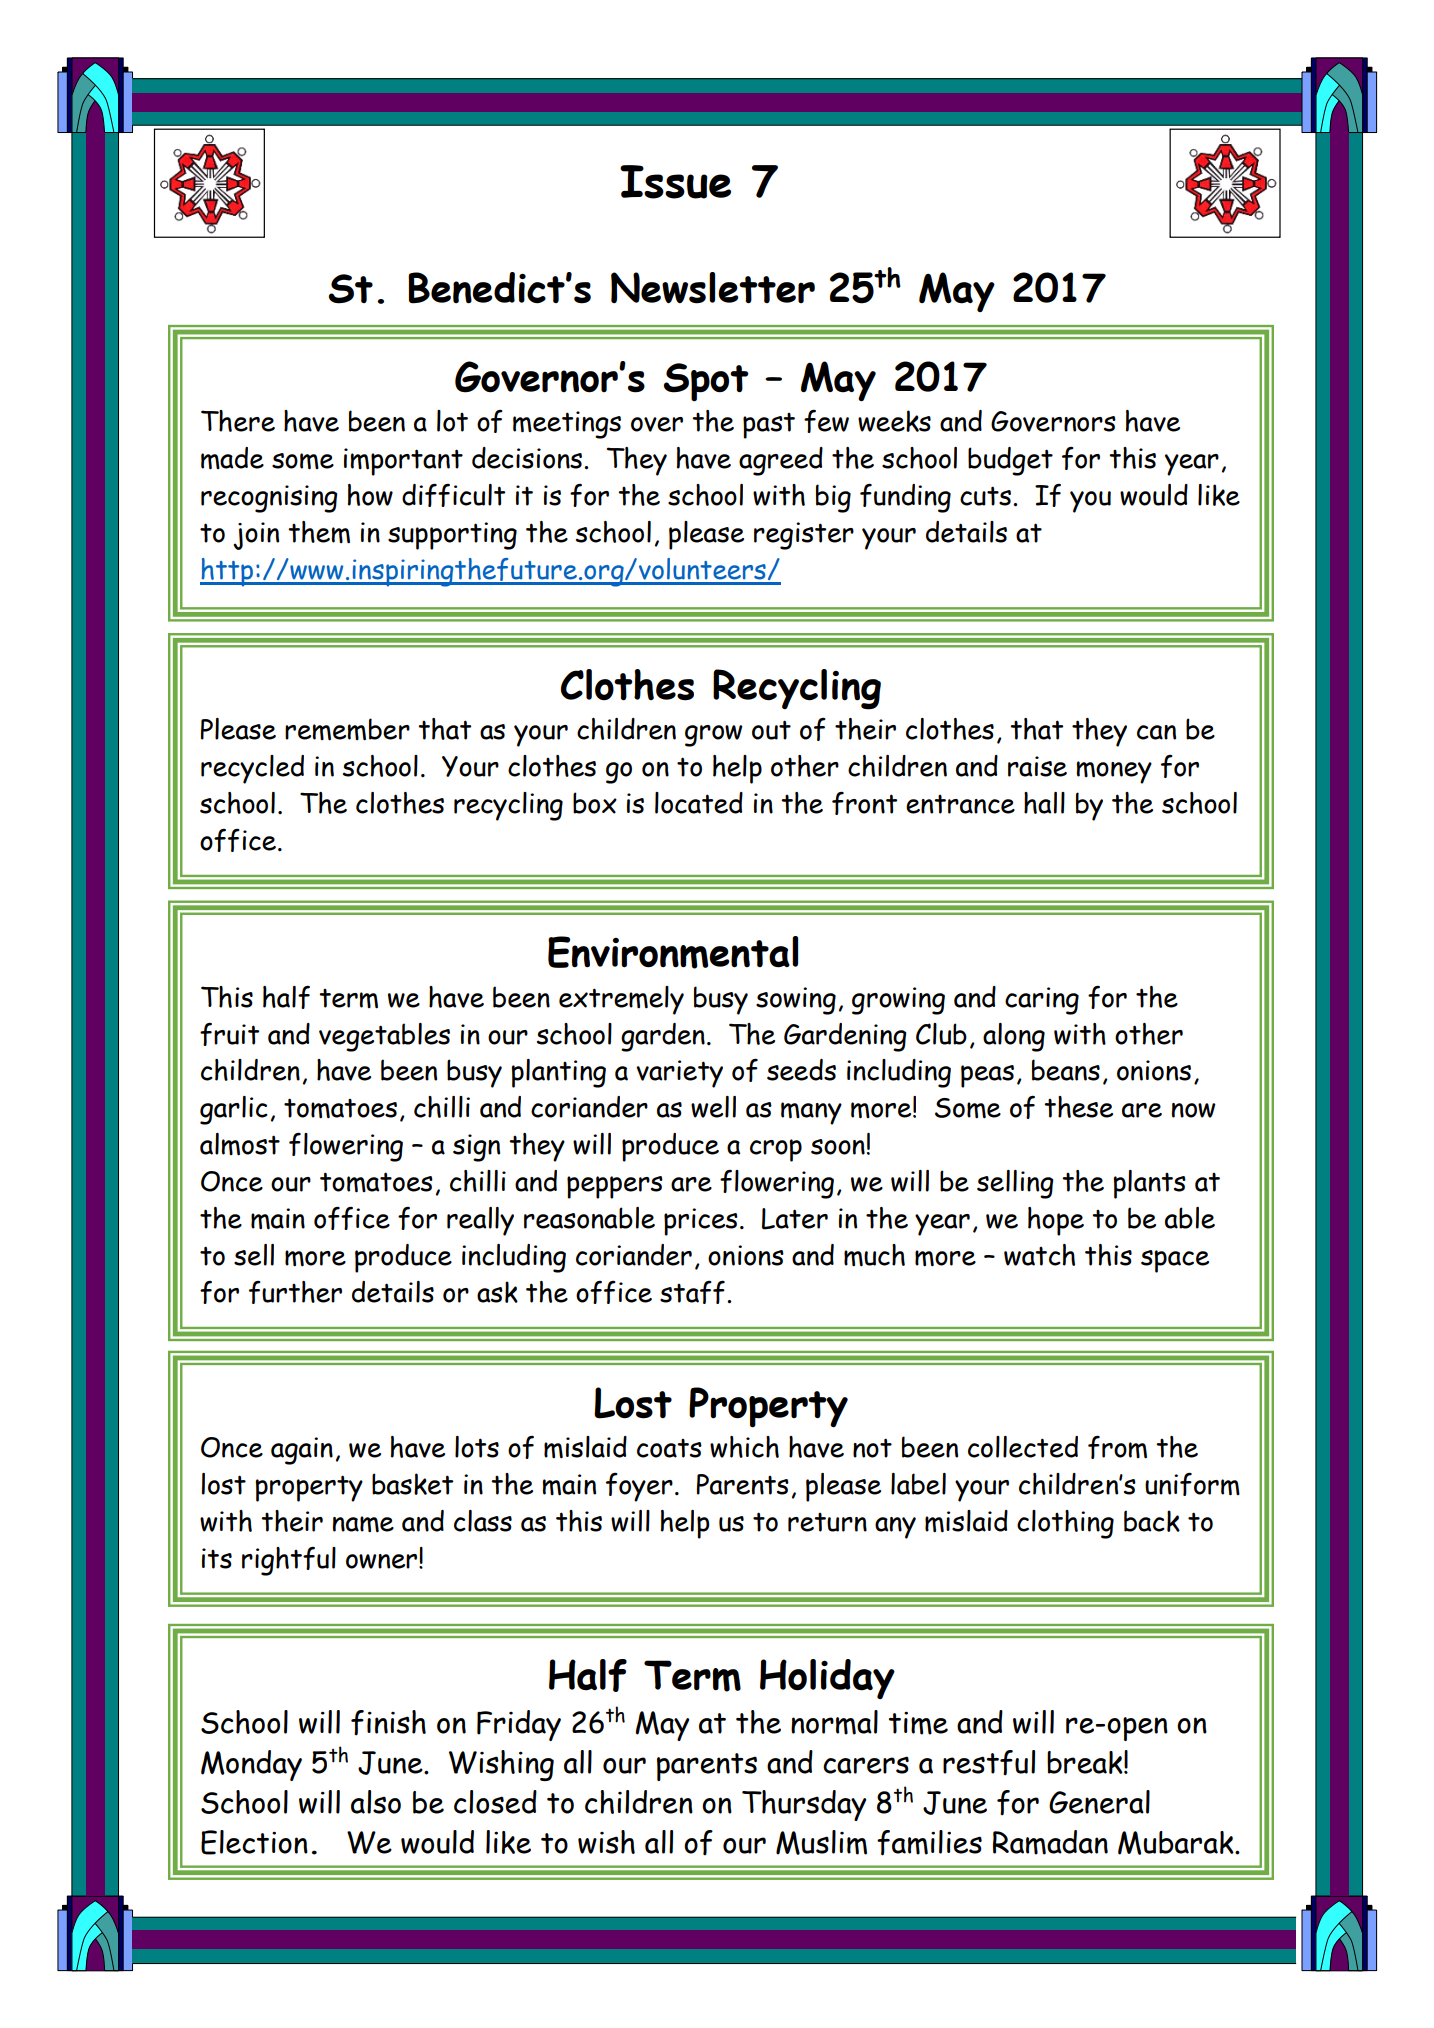 This image has height=2028, width=1434. I want to click on prices, so click(701, 1222).
